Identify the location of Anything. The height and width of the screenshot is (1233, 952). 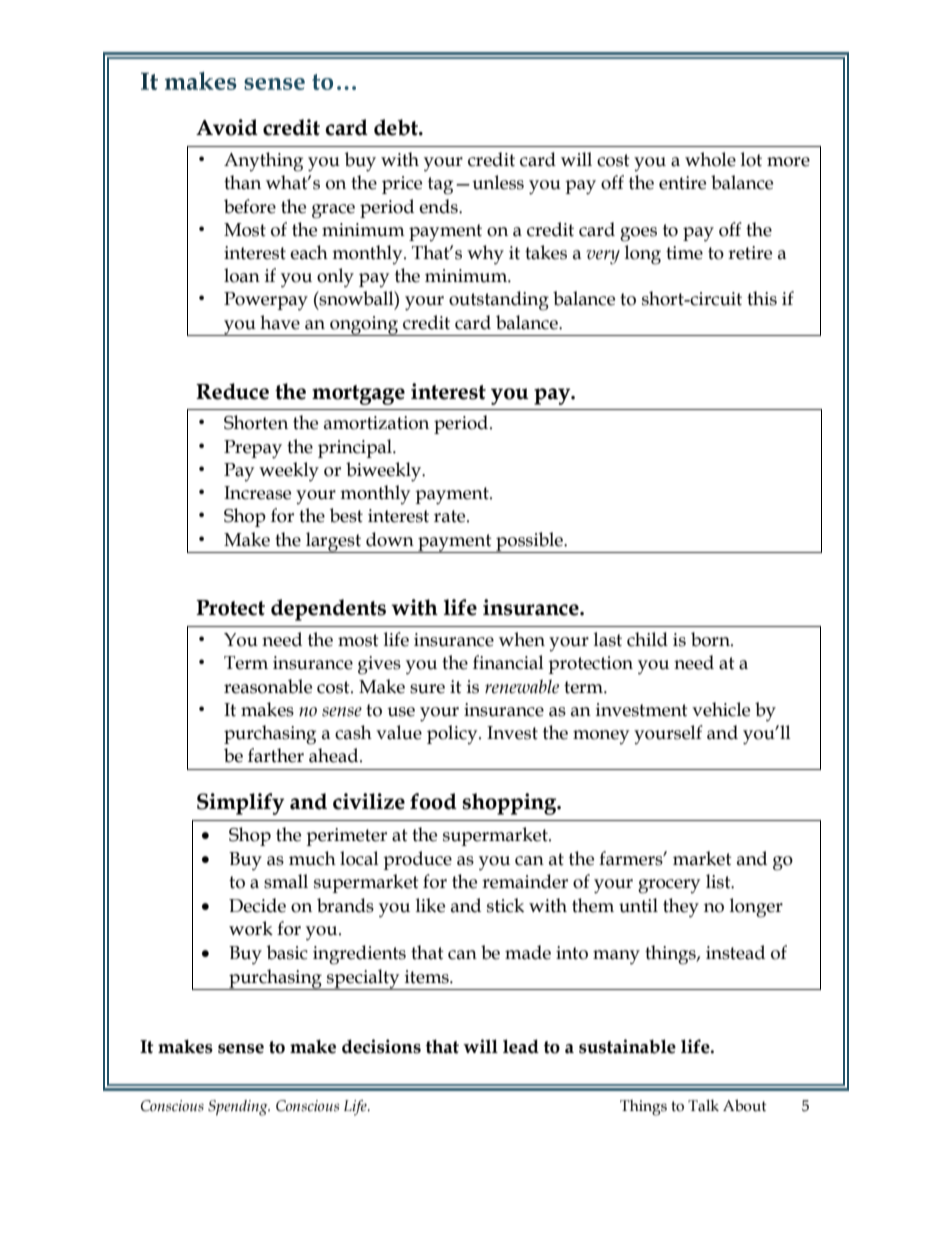
(263, 162).
